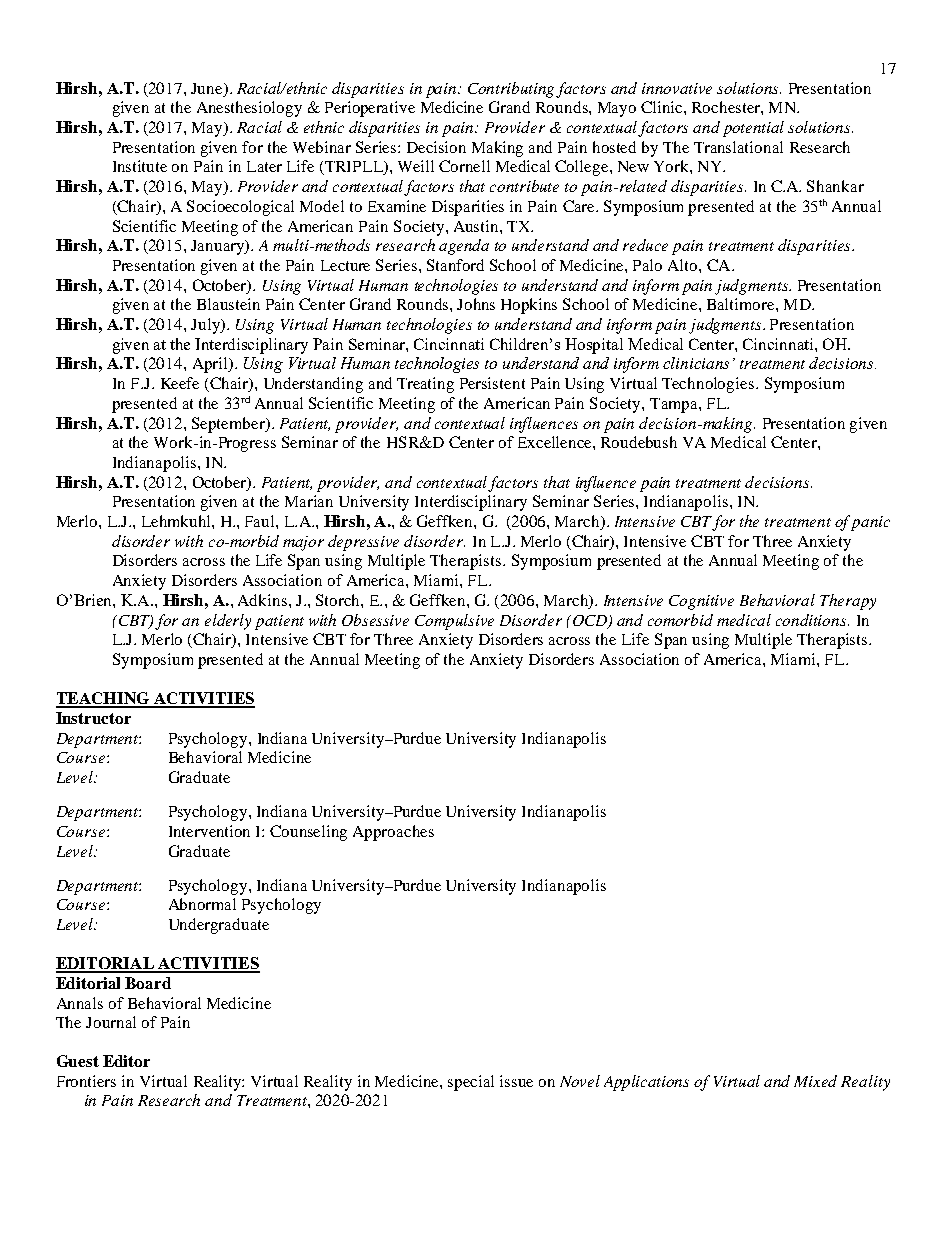  I want to click on conditions, so click(812, 620).
